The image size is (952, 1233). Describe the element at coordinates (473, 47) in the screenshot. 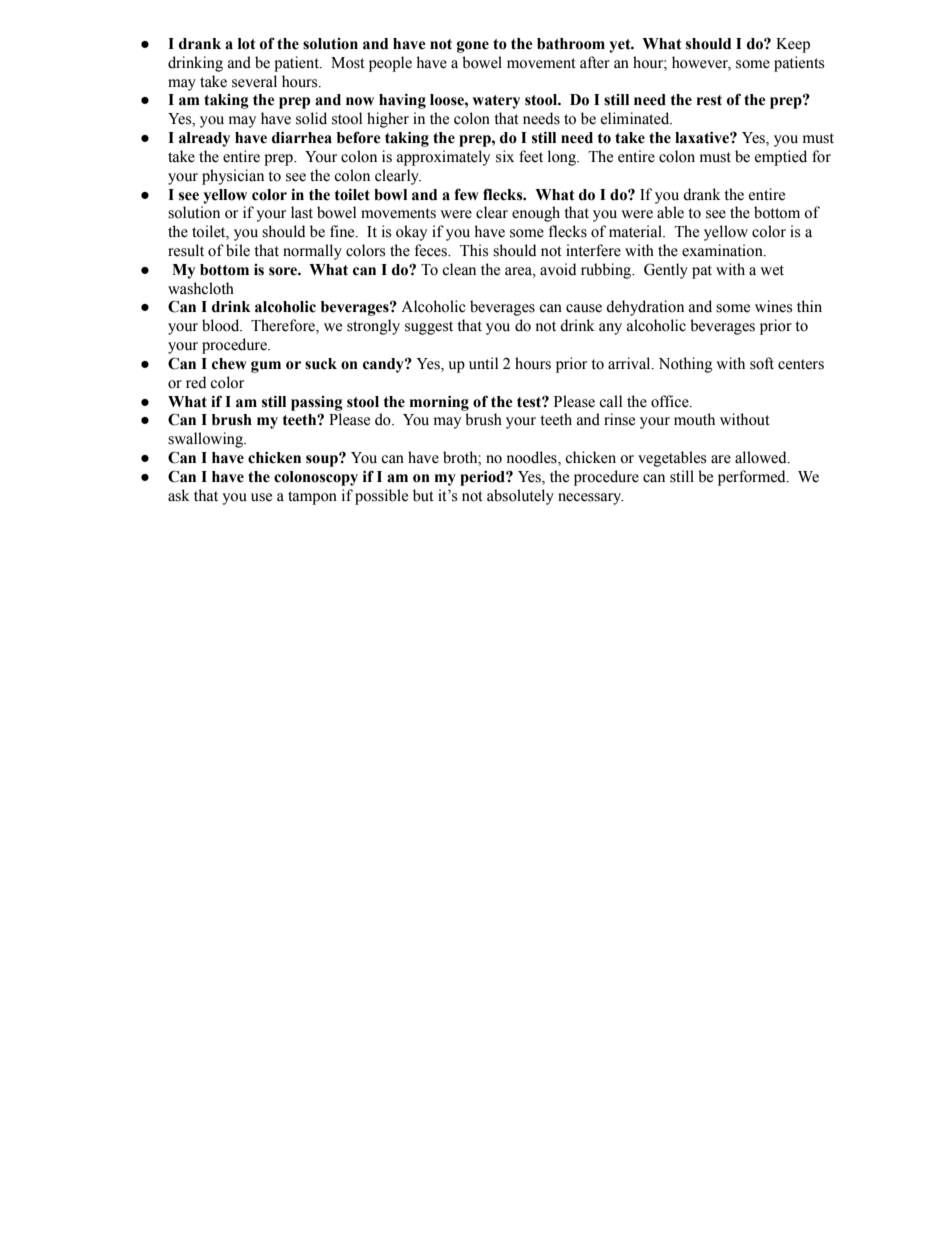

I see `gone` at that location.
